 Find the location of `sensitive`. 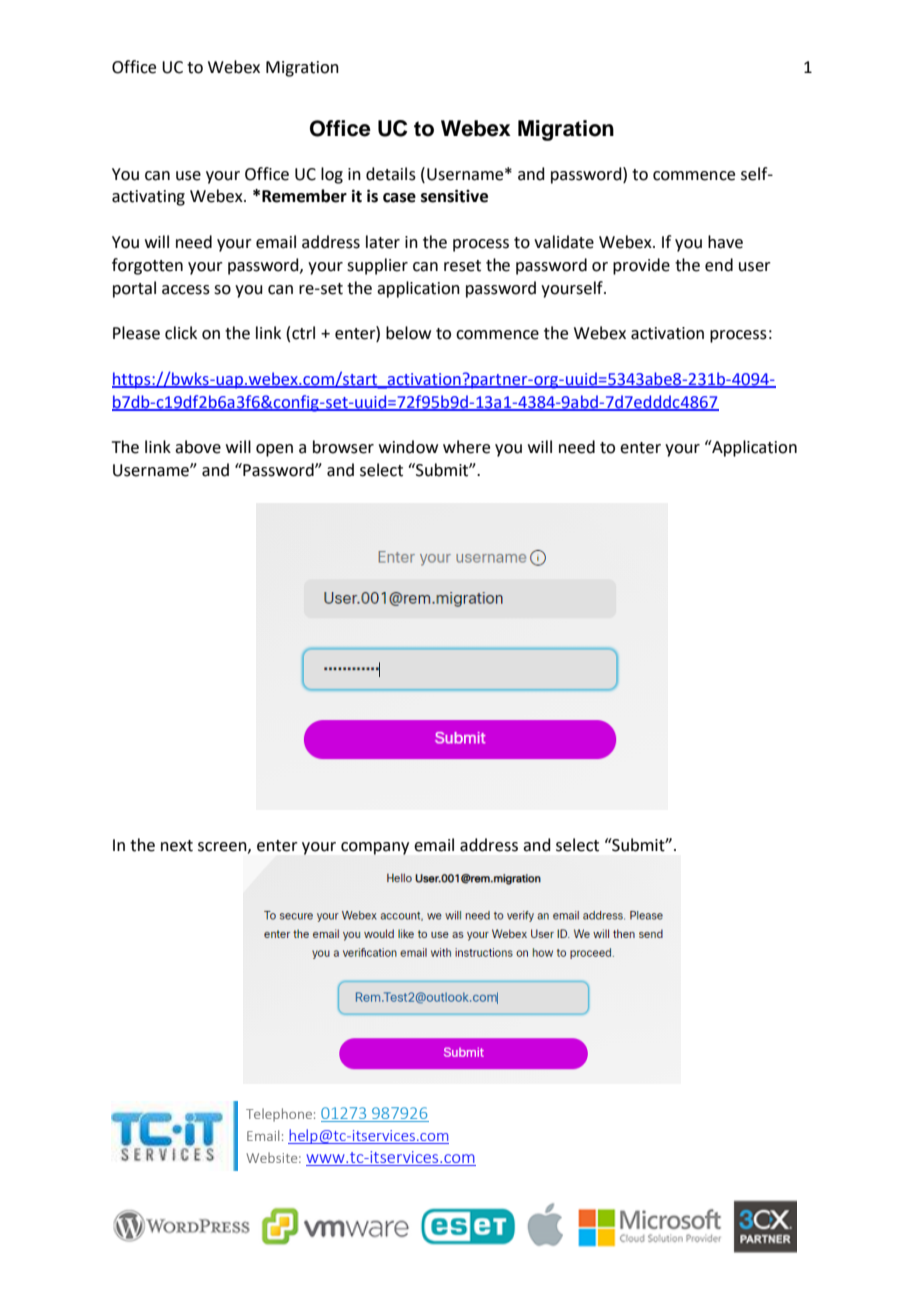

sensitive is located at coordinates (454, 196).
